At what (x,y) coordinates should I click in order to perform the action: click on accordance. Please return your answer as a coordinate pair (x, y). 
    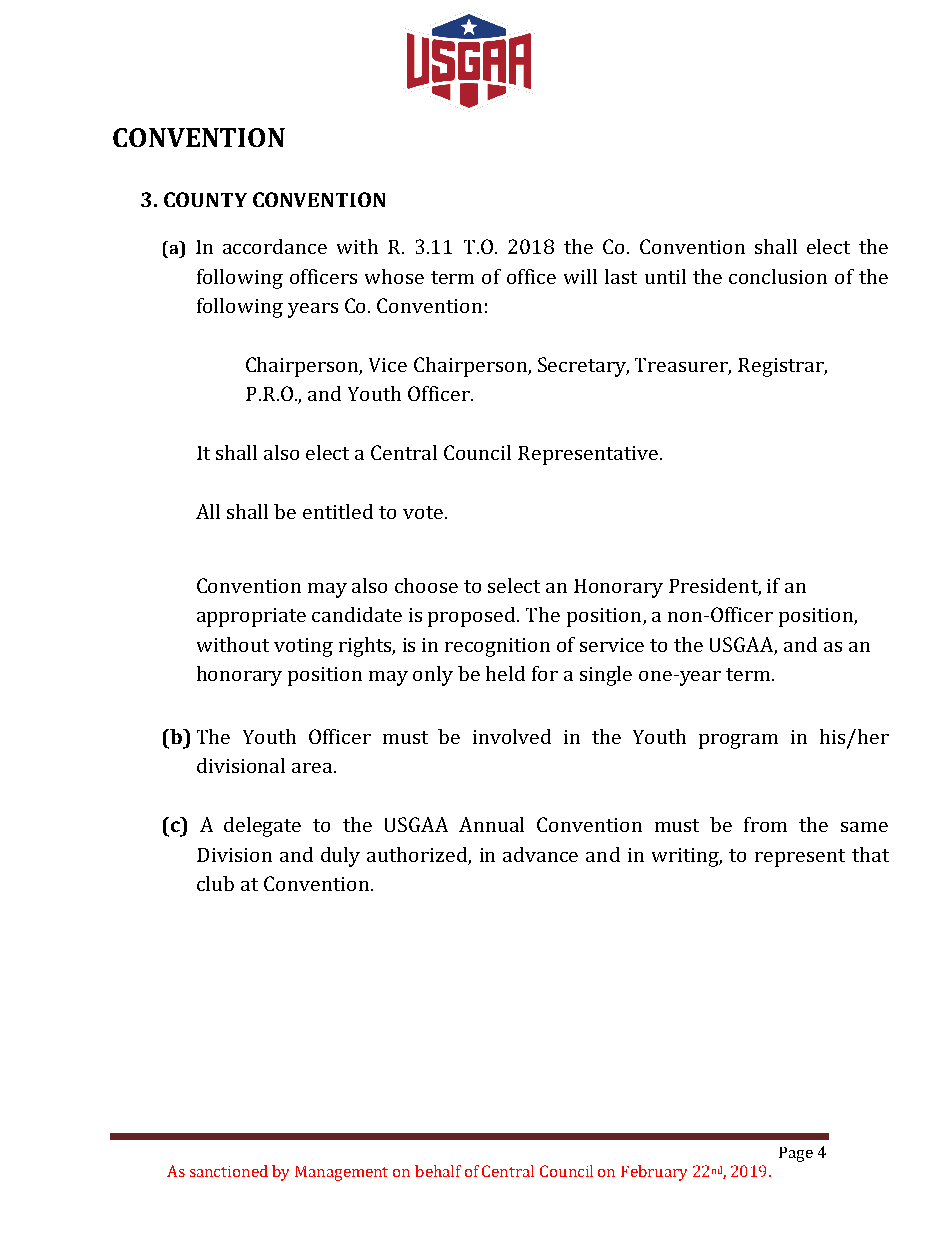
    Looking at the image, I should click on (275, 246).
